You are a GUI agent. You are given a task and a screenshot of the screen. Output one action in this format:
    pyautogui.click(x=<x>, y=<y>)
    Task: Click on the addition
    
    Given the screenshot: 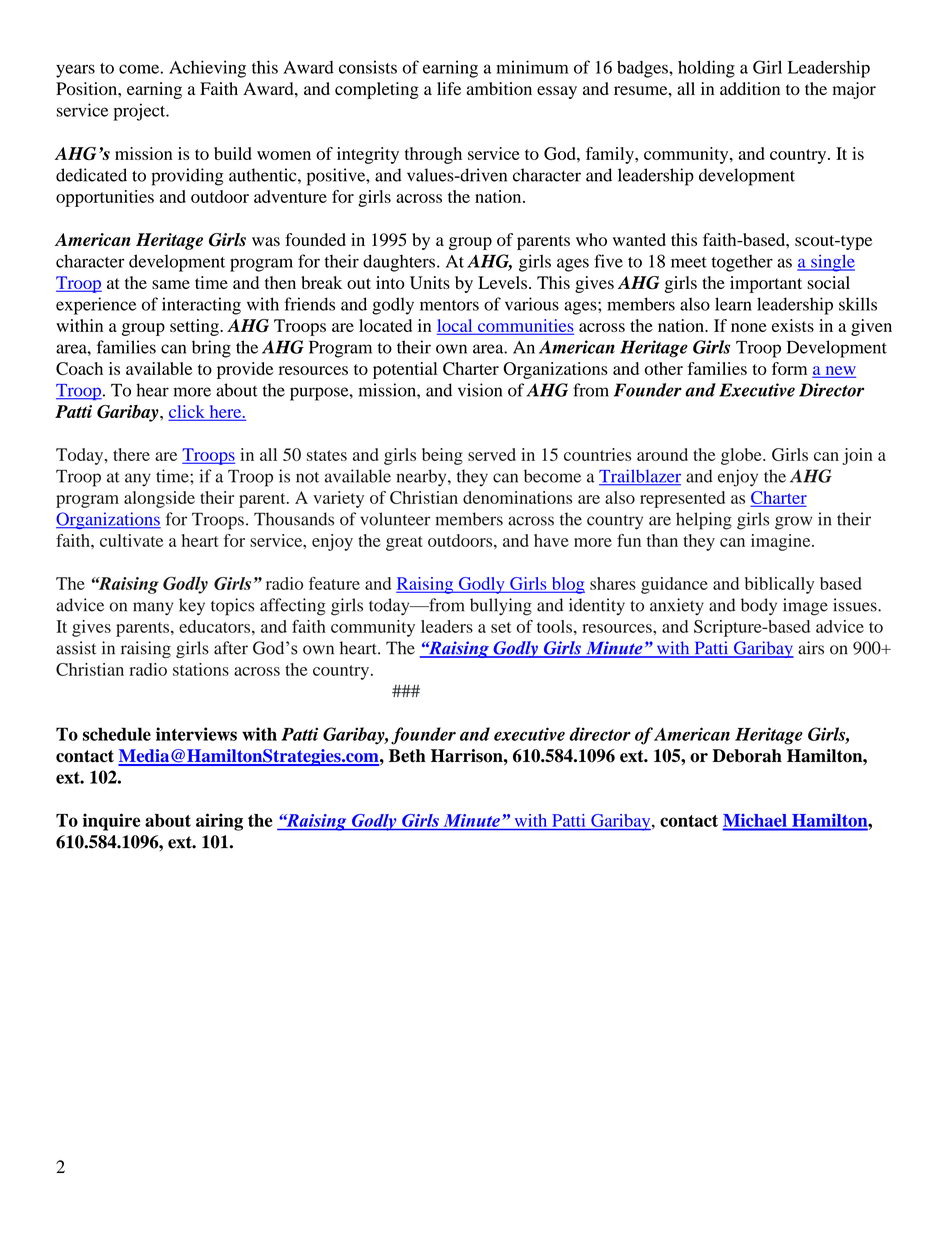 What is the action you would take?
    pyautogui.click(x=750, y=89)
